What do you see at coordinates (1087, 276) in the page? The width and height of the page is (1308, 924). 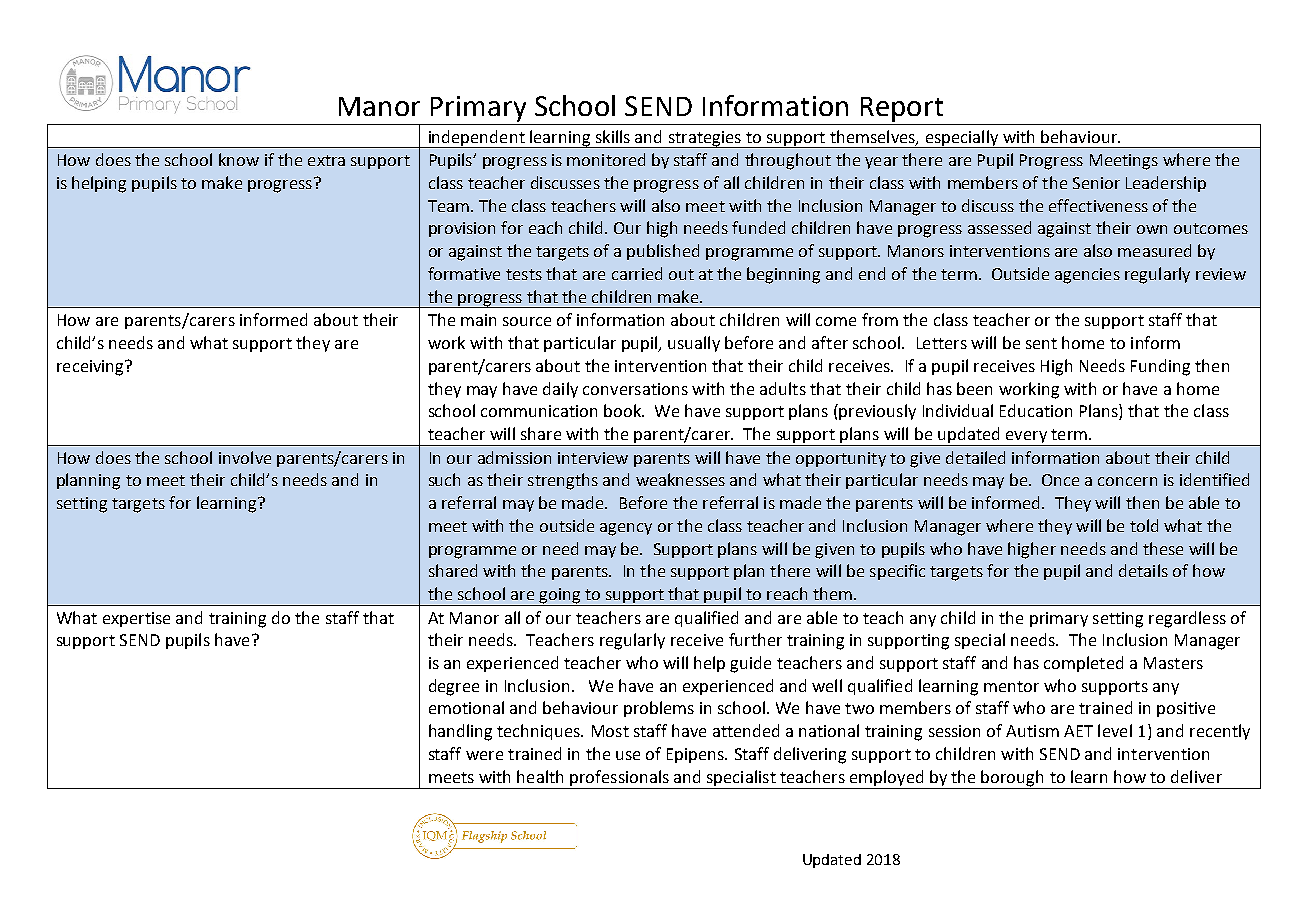 I see `agencies` at bounding box center [1087, 276].
